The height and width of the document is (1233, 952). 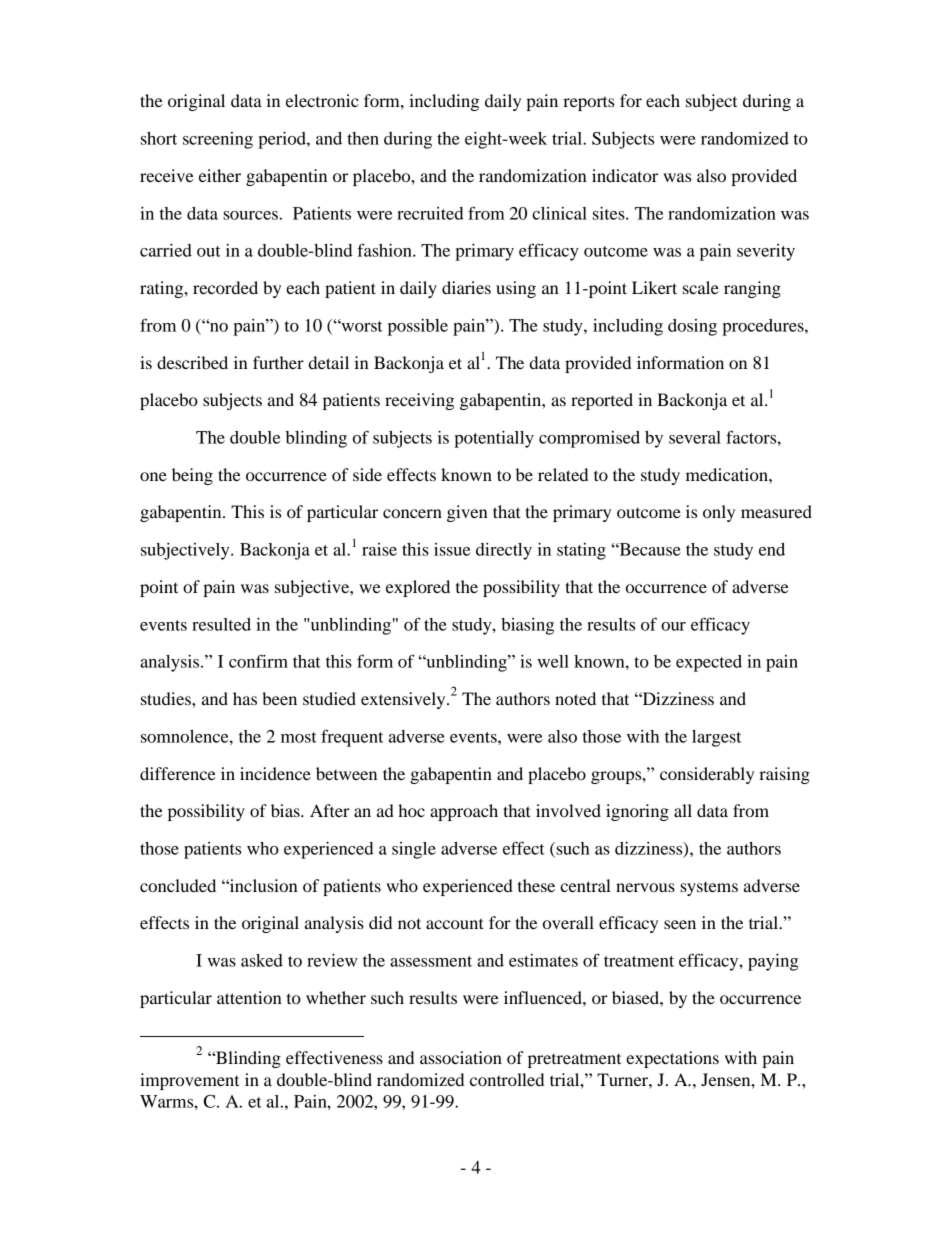 I want to click on dosing, so click(x=692, y=327).
